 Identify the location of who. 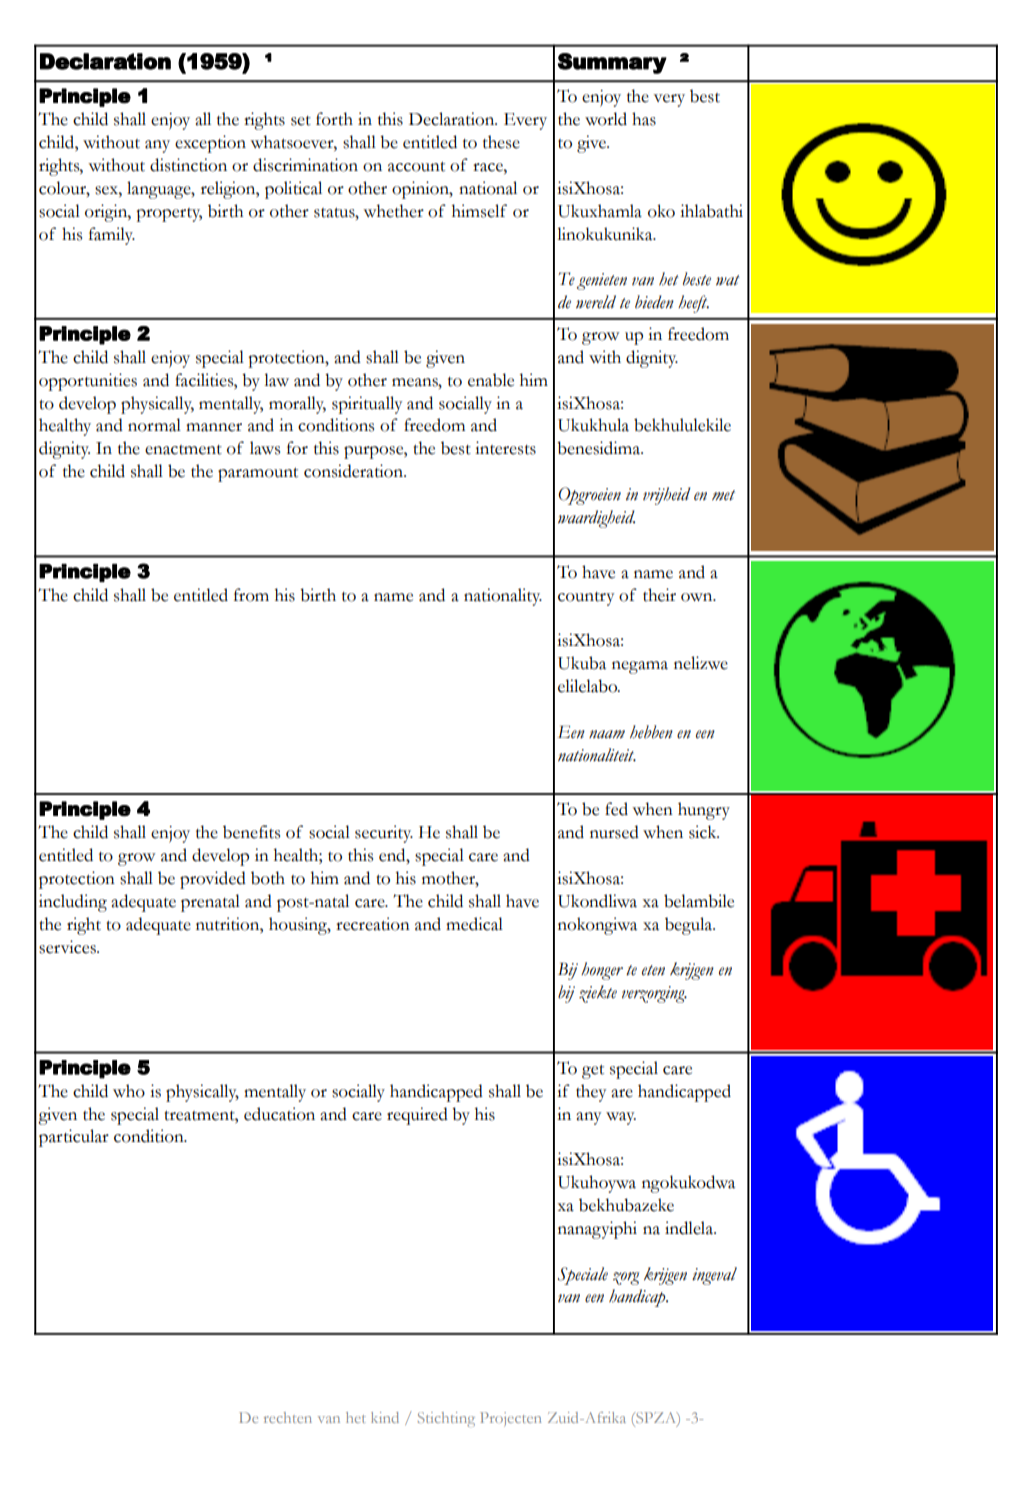
(129, 1091).
